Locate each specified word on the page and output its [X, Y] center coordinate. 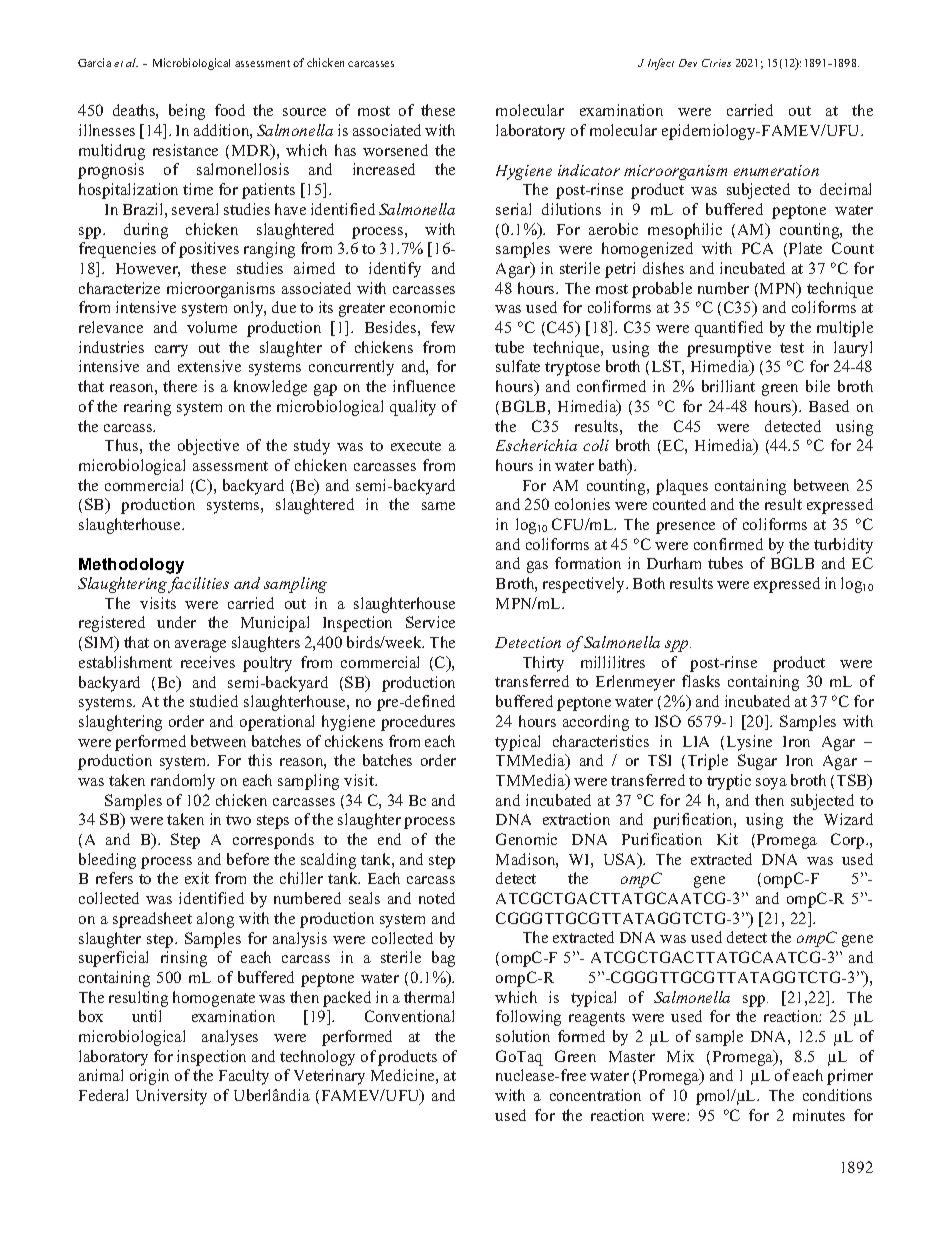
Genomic [526, 839]
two [238, 820]
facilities [198, 585]
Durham [674, 563]
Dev [688, 63]
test [792, 348]
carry [171, 351]
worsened [395, 150]
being [187, 112]
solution [523, 1036]
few [443, 327]
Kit [727, 839]
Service [430, 622]
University [171, 1097]
